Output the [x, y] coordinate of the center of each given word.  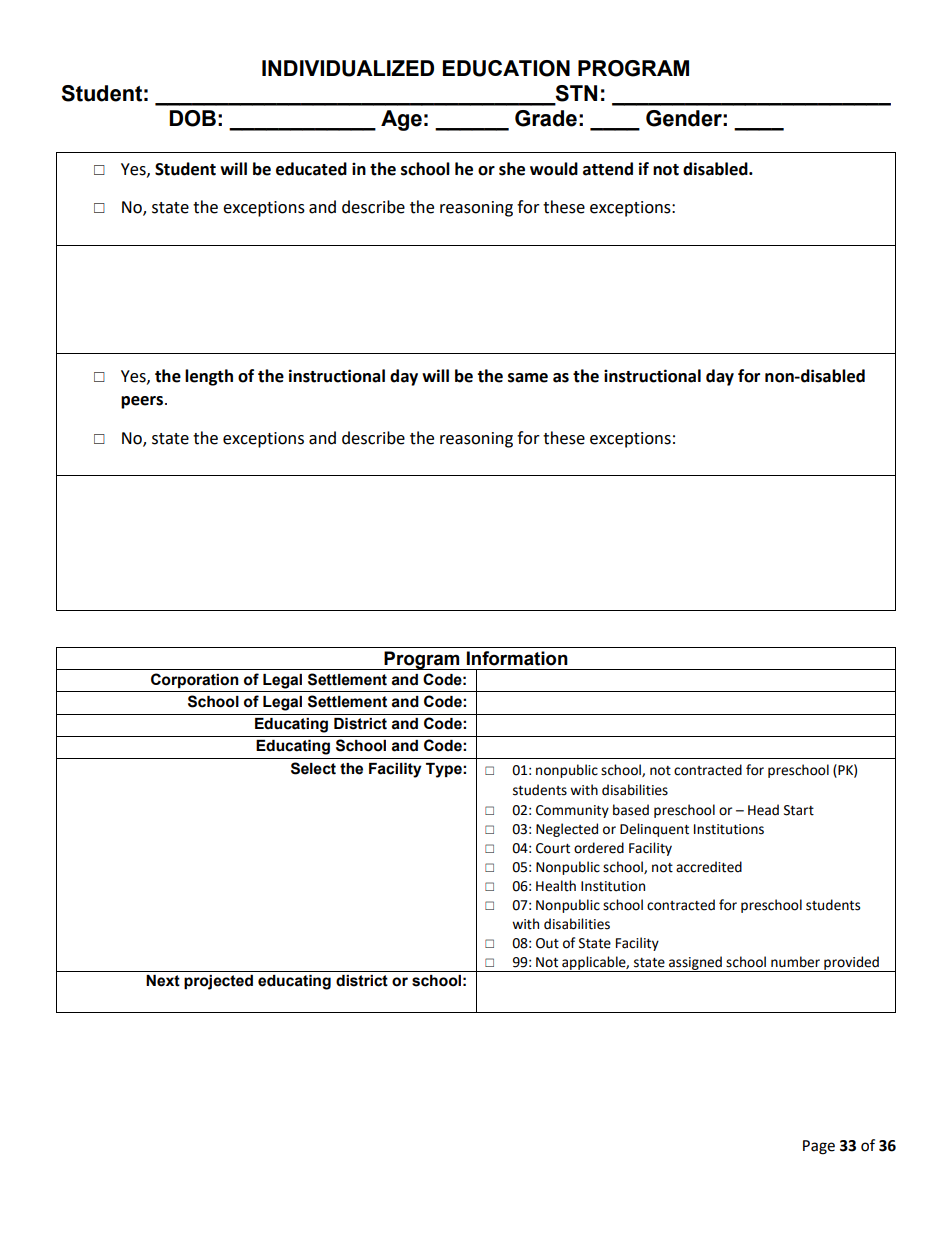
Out [547, 943]
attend [608, 169]
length [209, 377]
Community [572, 811]
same [528, 378]
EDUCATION [506, 68]
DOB [192, 118]
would [554, 169]
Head [763, 810]
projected [218, 982]
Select [313, 768]
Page [819, 1147]
